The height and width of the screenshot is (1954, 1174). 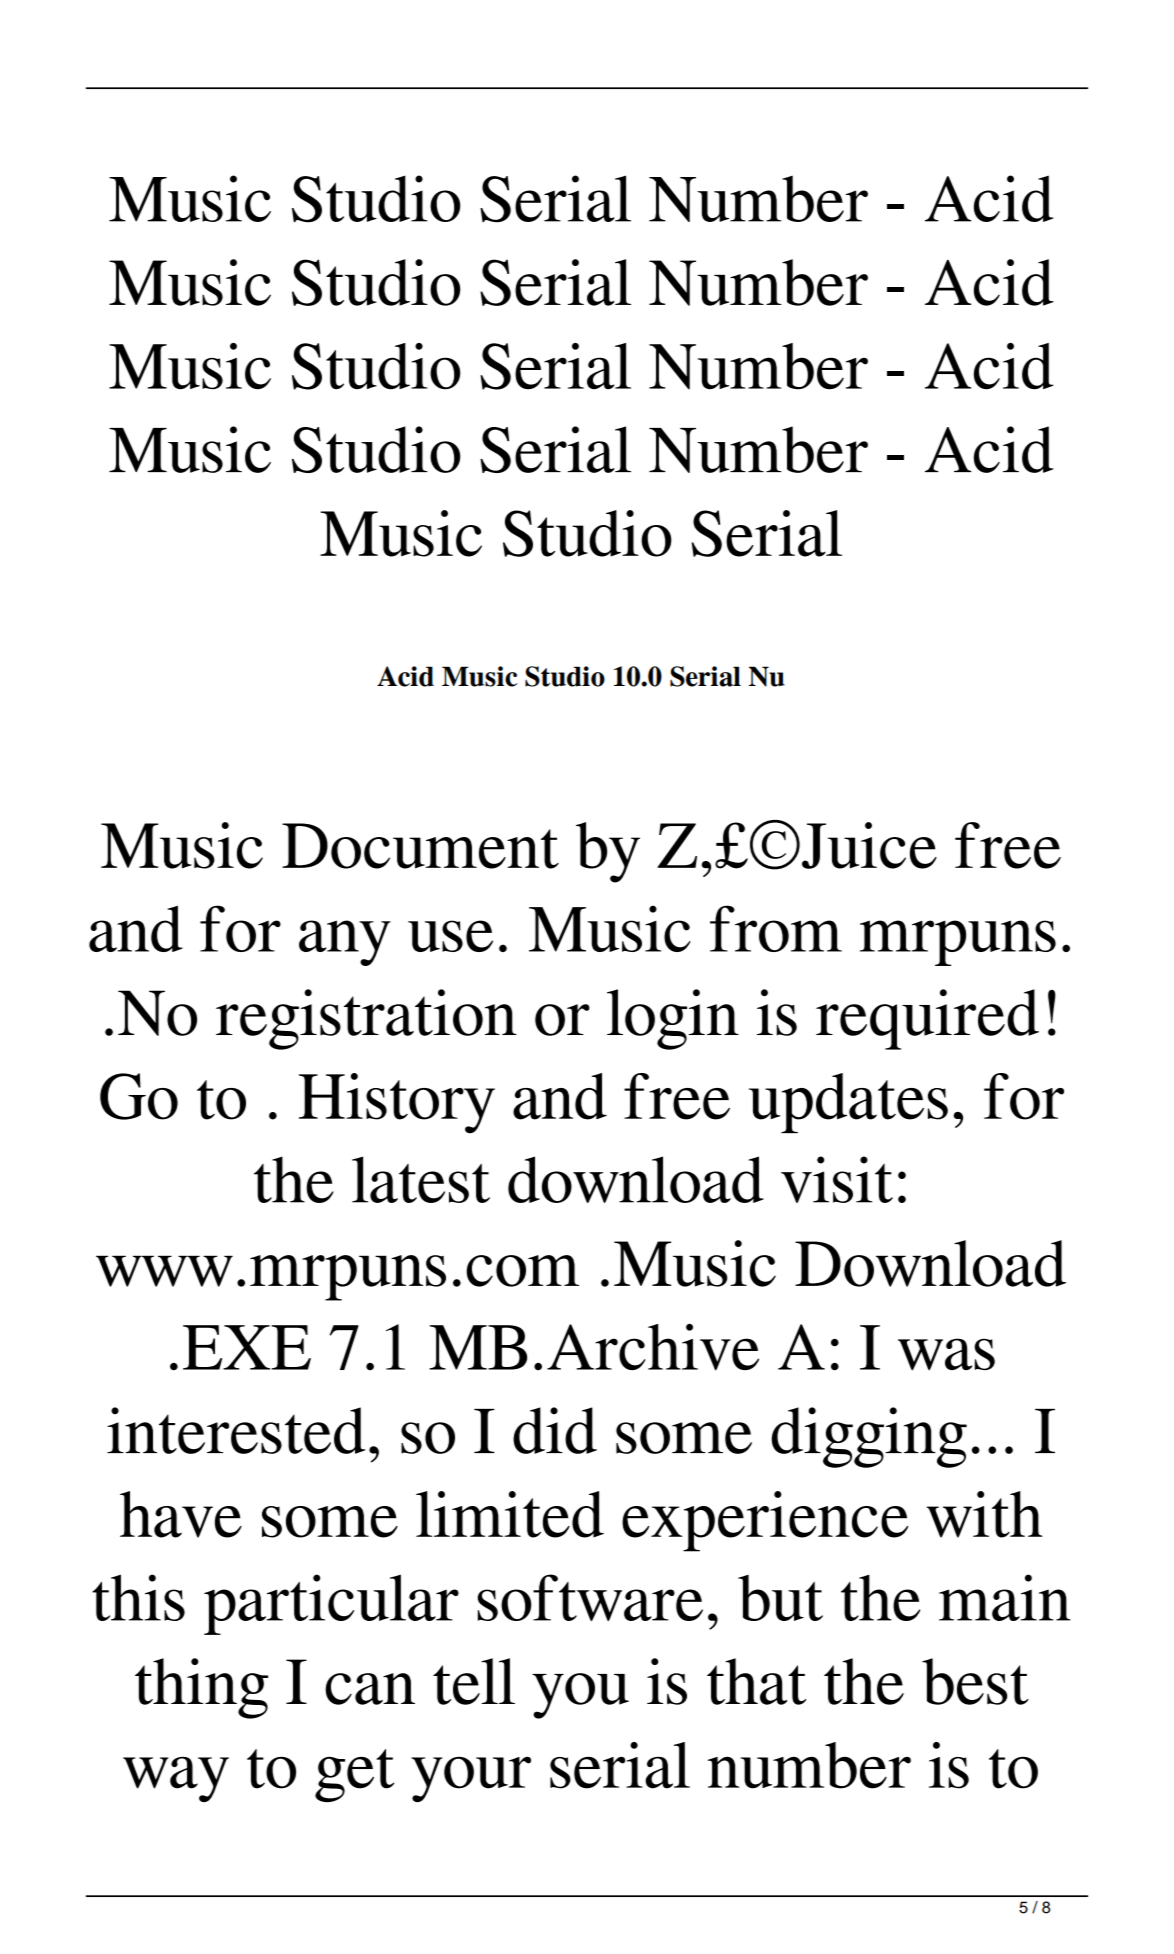 I want to click on History, so click(x=397, y=1103).
